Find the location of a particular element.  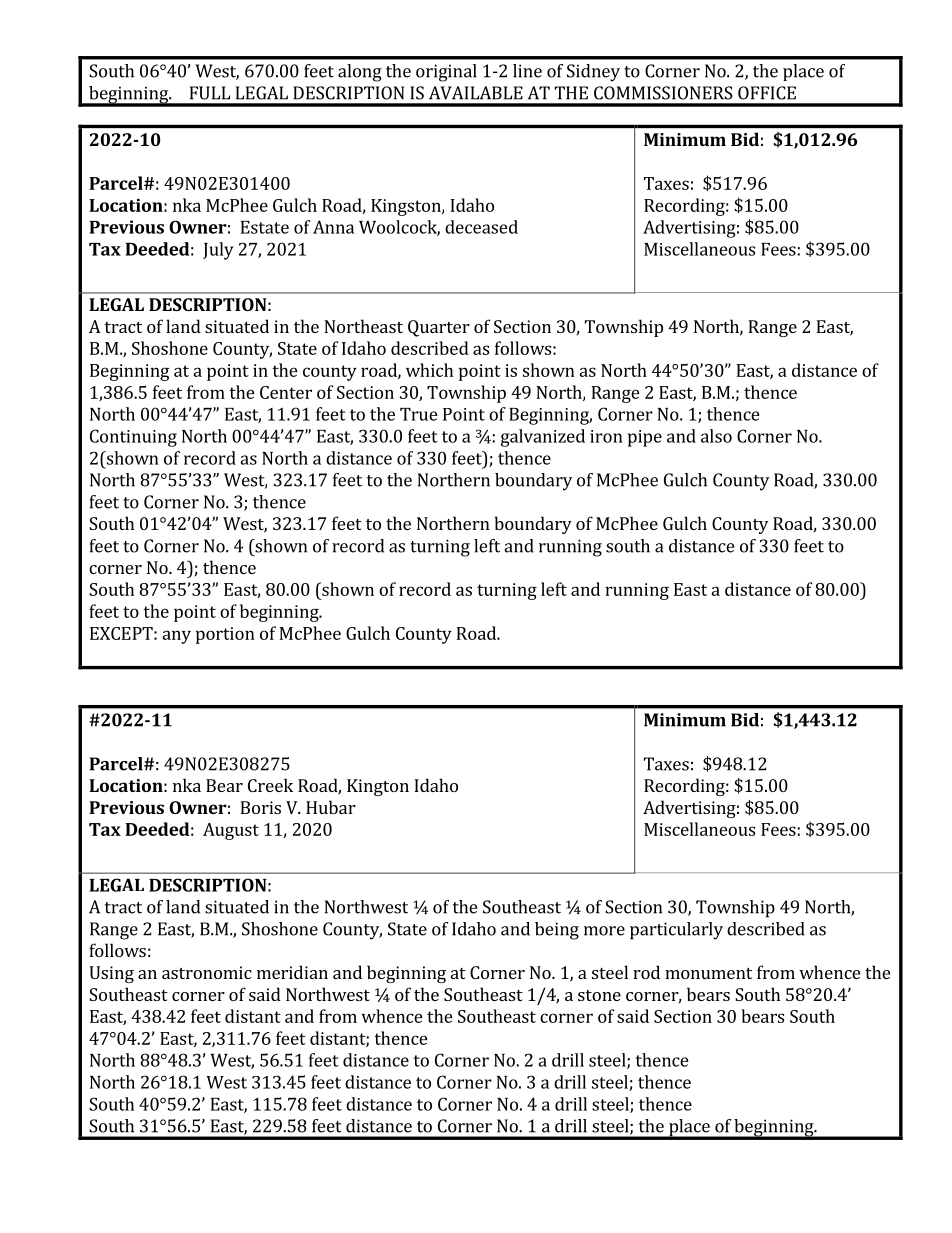

COMMISSIONERS is located at coordinates (663, 93).
